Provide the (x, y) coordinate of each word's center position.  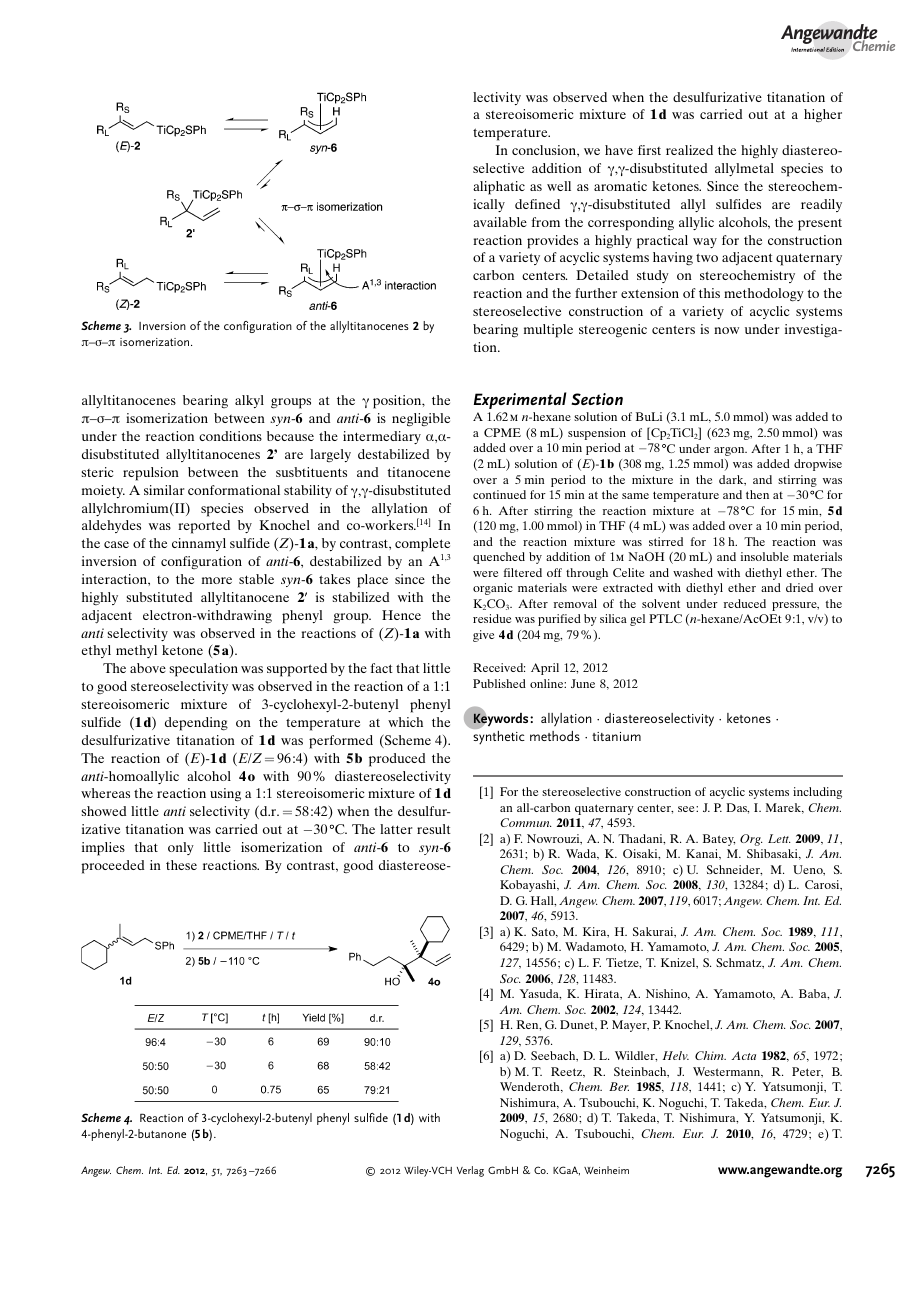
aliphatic (499, 188)
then (757, 494)
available (500, 222)
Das (737, 808)
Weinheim (606, 1170)
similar (164, 490)
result (434, 829)
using (225, 795)
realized (689, 150)
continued (499, 494)
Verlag (470, 1171)
